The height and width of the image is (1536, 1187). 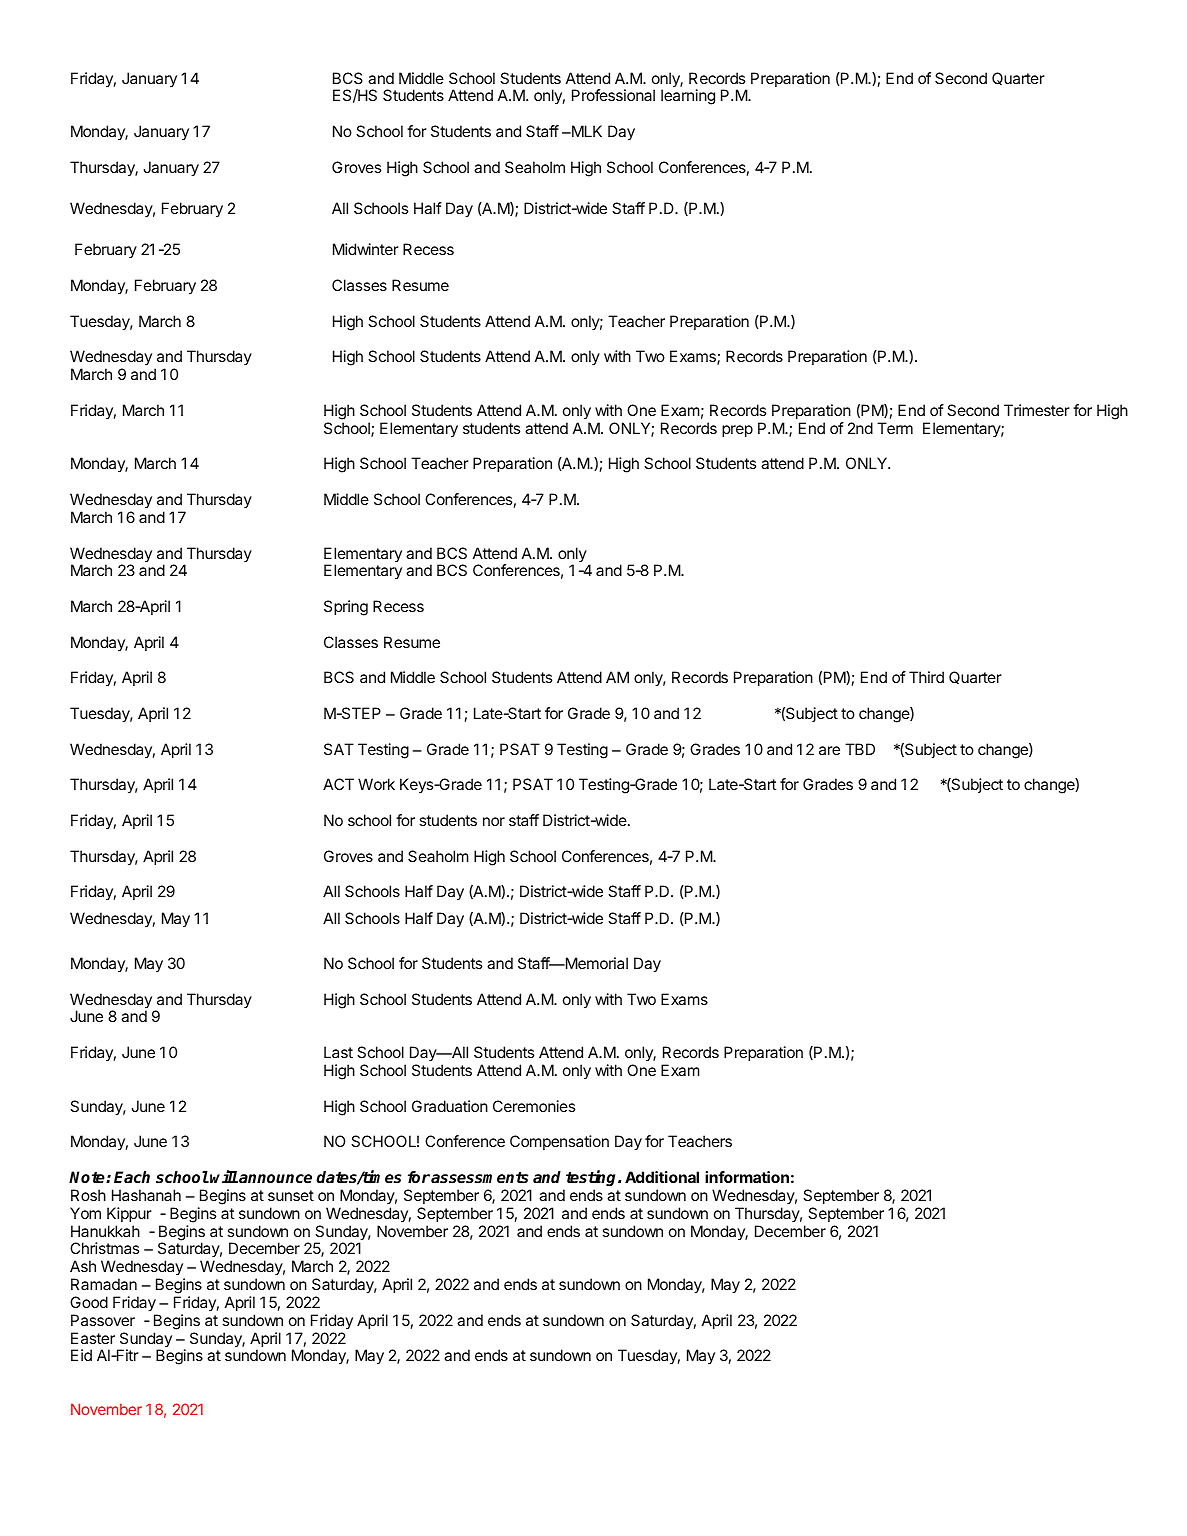 I want to click on nor, so click(x=494, y=821).
